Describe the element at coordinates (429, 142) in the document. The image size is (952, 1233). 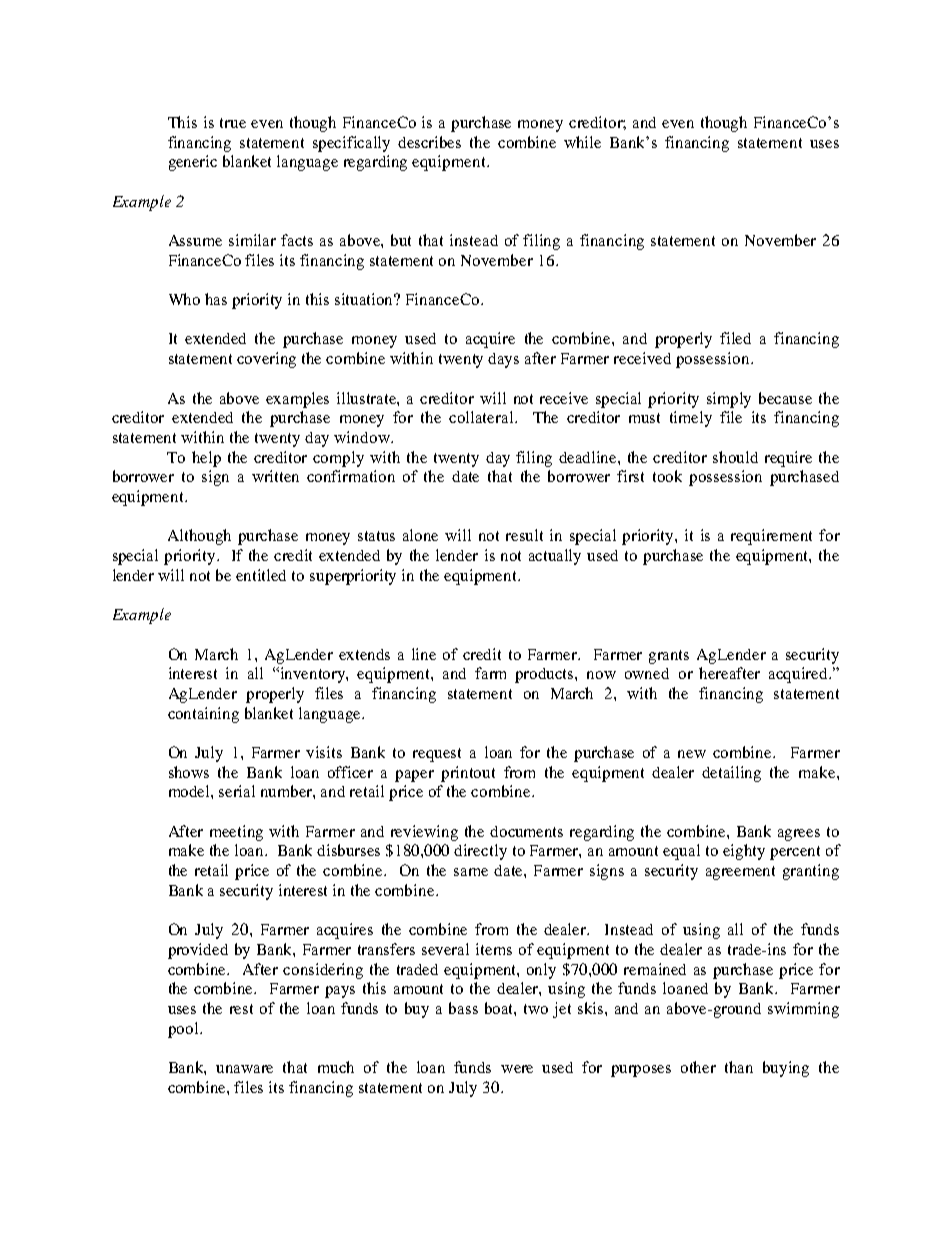
I see `describes` at that location.
